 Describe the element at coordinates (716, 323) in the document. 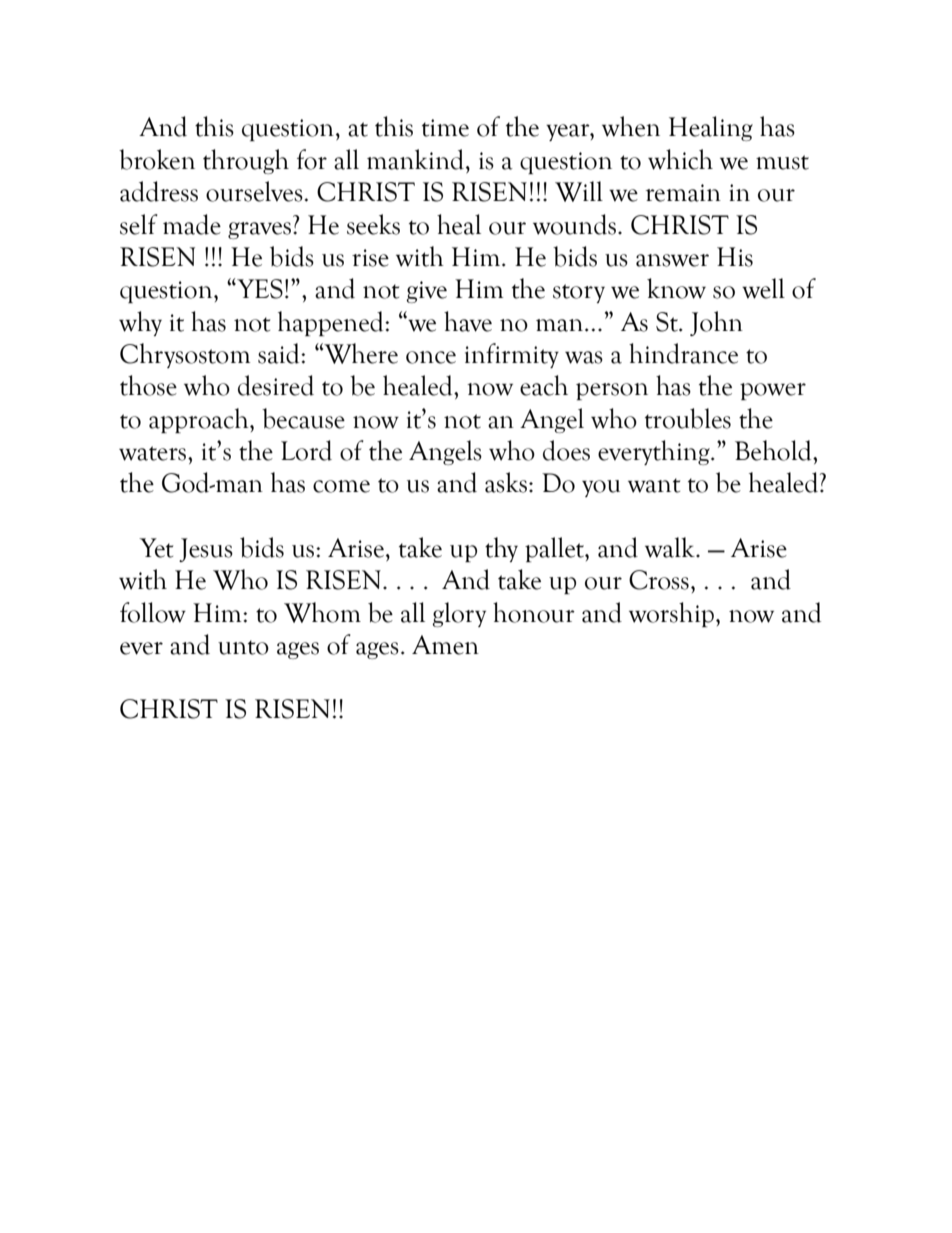

I see `John` at that location.
